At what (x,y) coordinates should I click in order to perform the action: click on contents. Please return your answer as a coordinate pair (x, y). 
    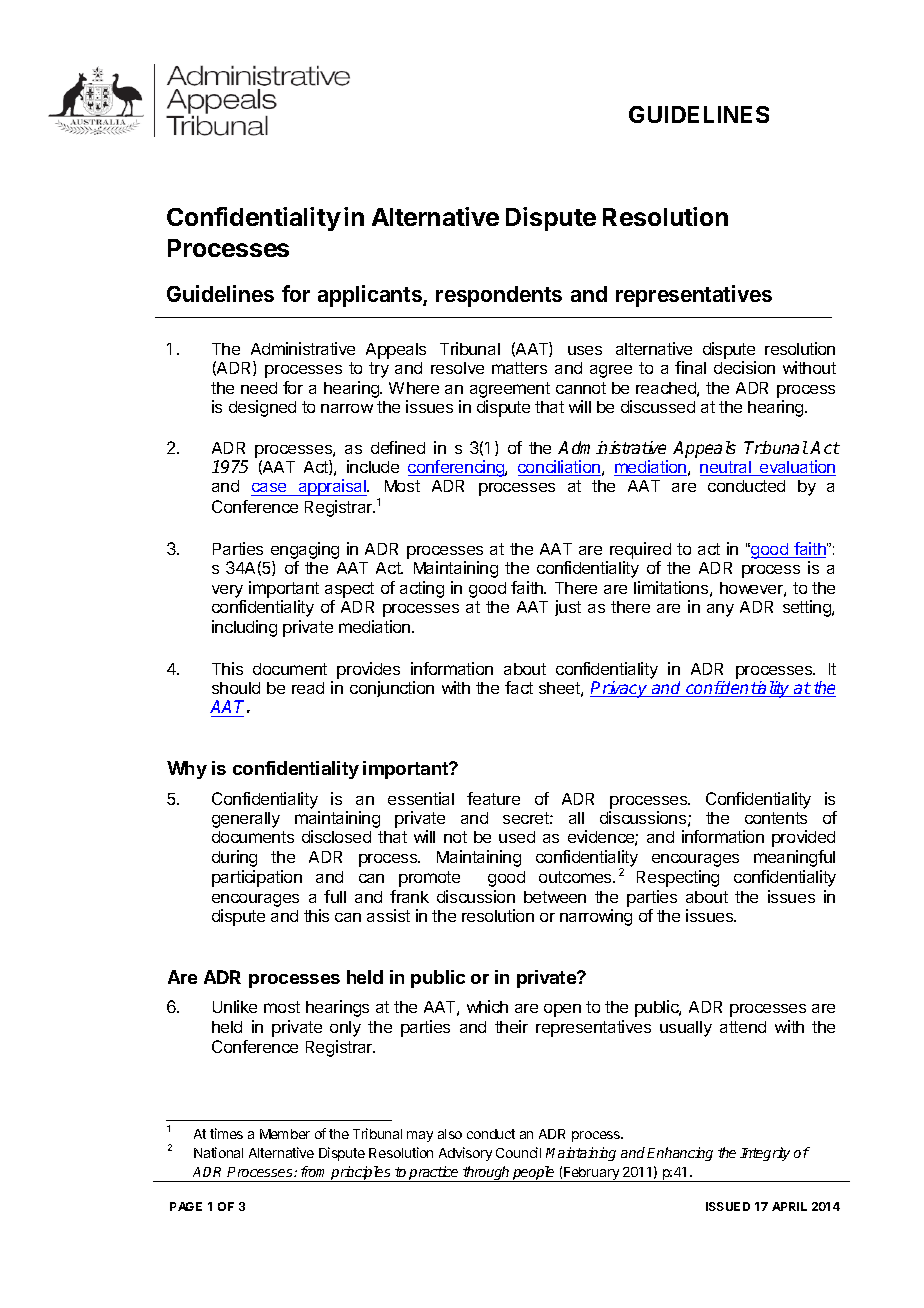
    Looking at the image, I should click on (776, 818).
